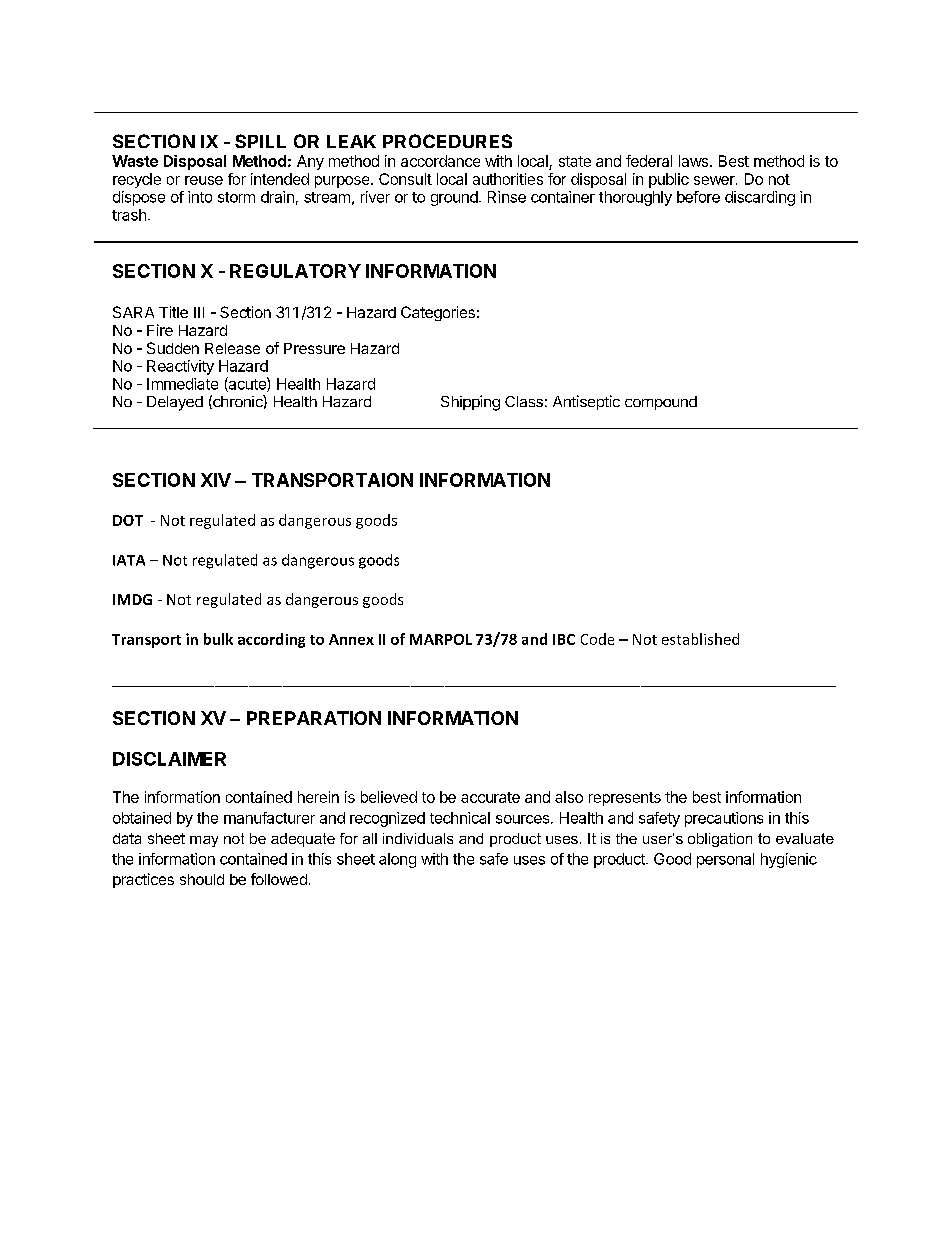  Describe the element at coordinates (216, 480) in the screenshot. I see `XIV` at that location.
